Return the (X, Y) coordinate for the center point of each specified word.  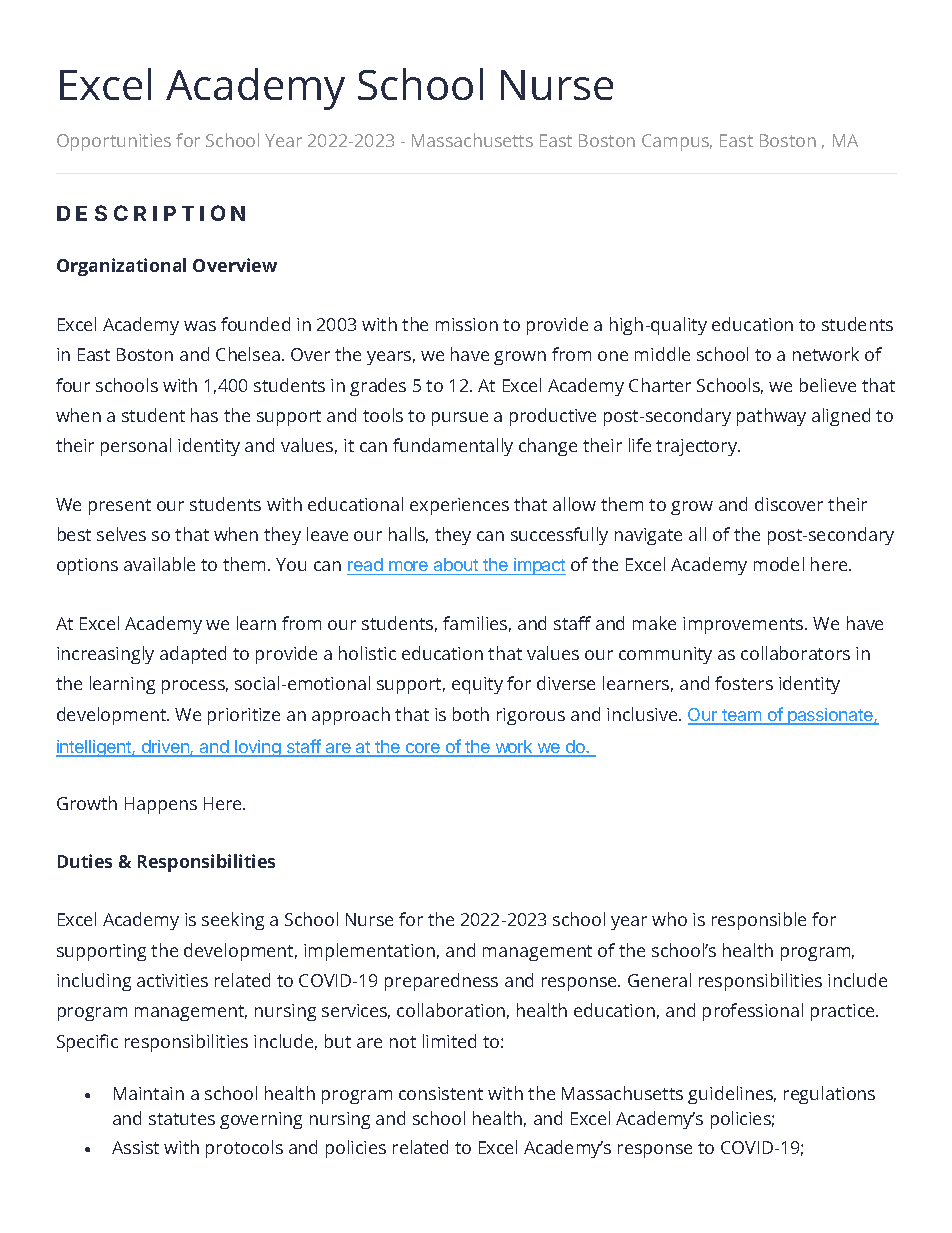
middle (662, 354)
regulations (829, 1095)
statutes (182, 1119)
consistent (441, 1093)
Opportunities (114, 142)
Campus (677, 142)
